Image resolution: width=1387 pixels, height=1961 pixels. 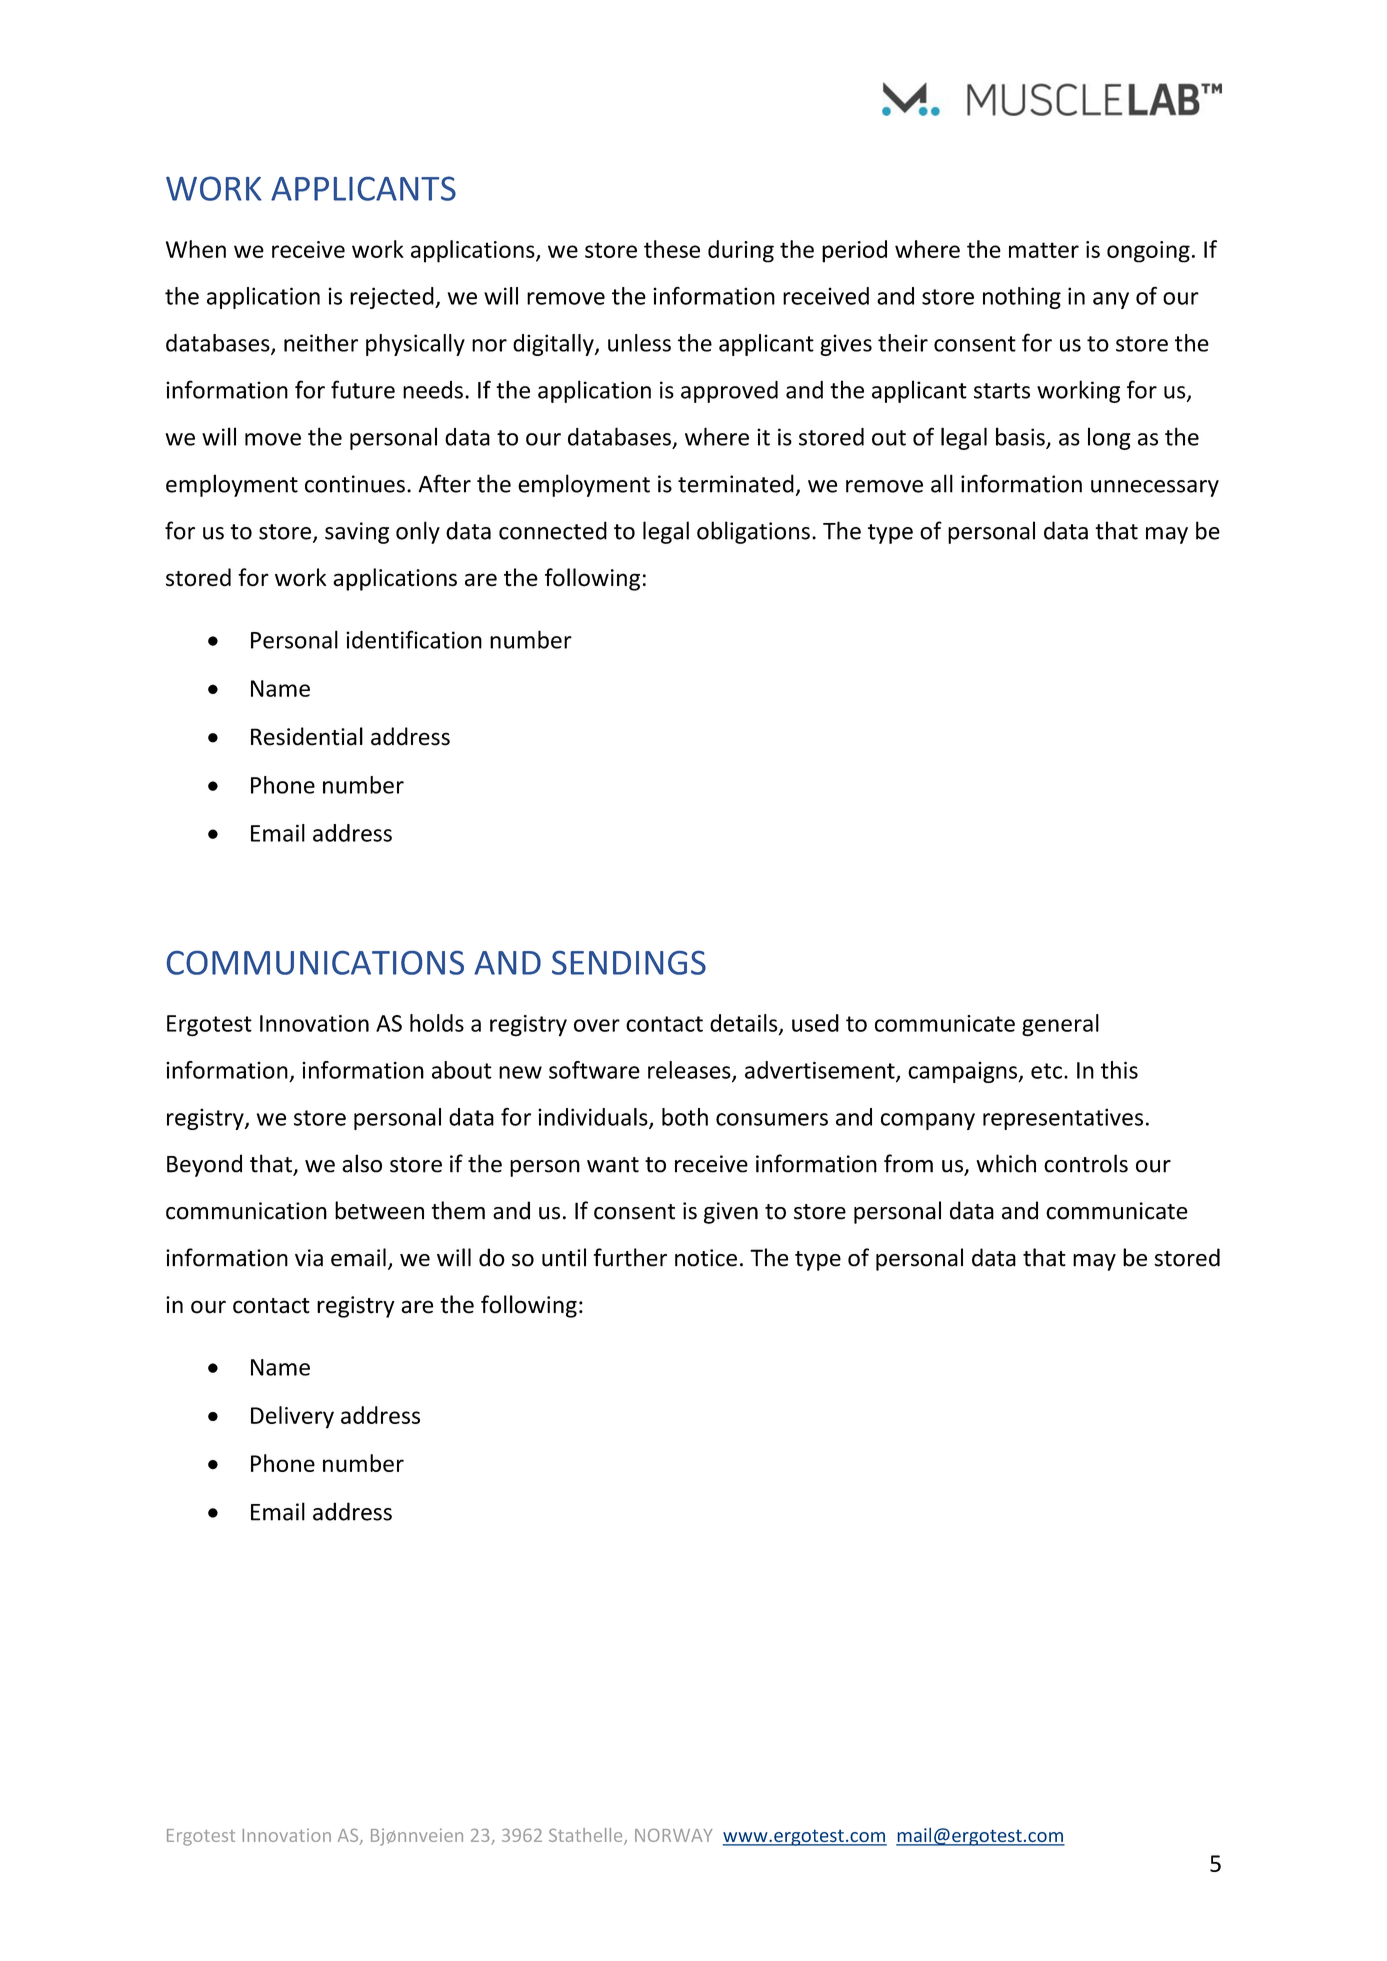 What do you see at coordinates (321, 343) in the document?
I see `neither` at bounding box center [321, 343].
